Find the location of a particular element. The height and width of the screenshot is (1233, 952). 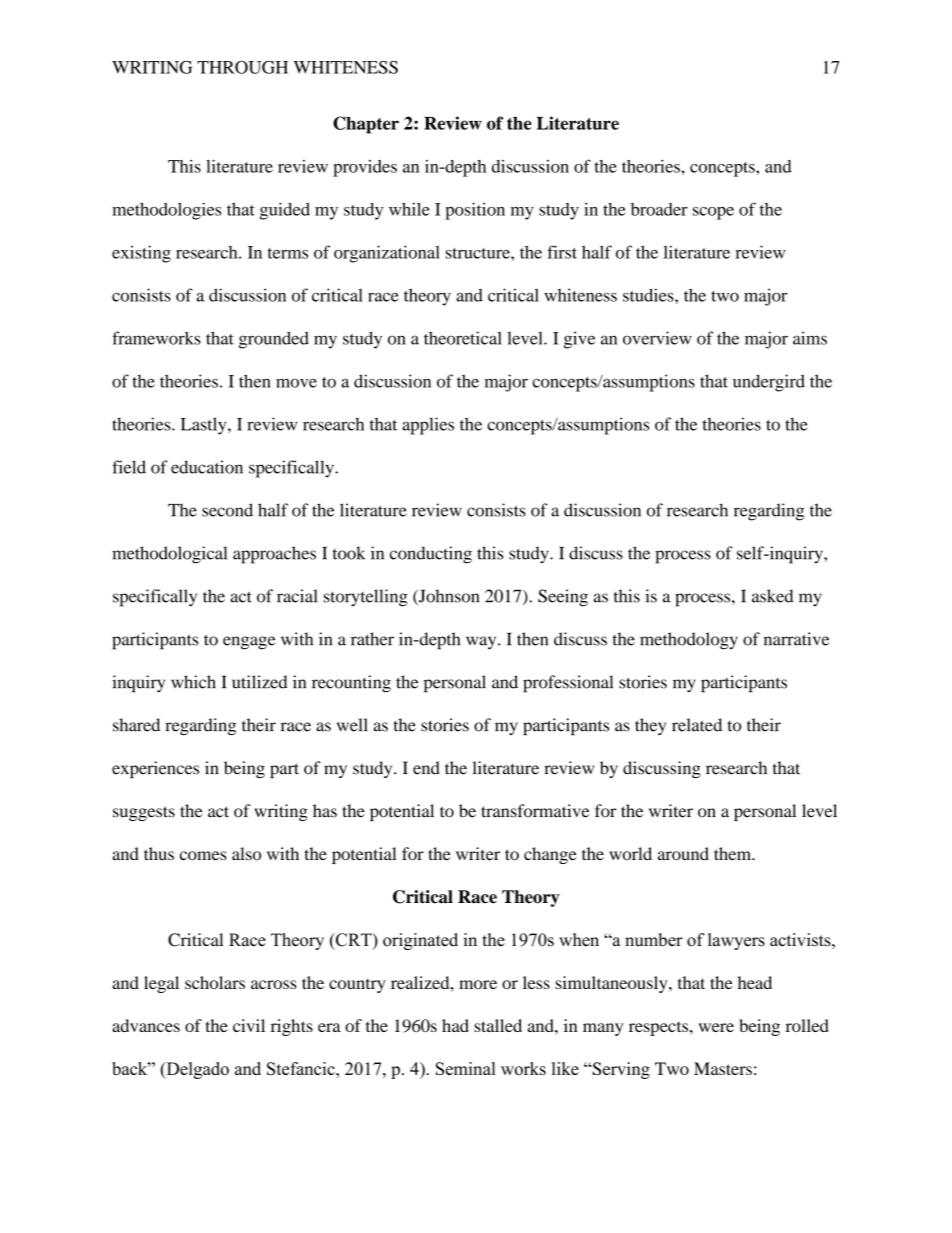

theoretical is located at coordinates (463, 338).
